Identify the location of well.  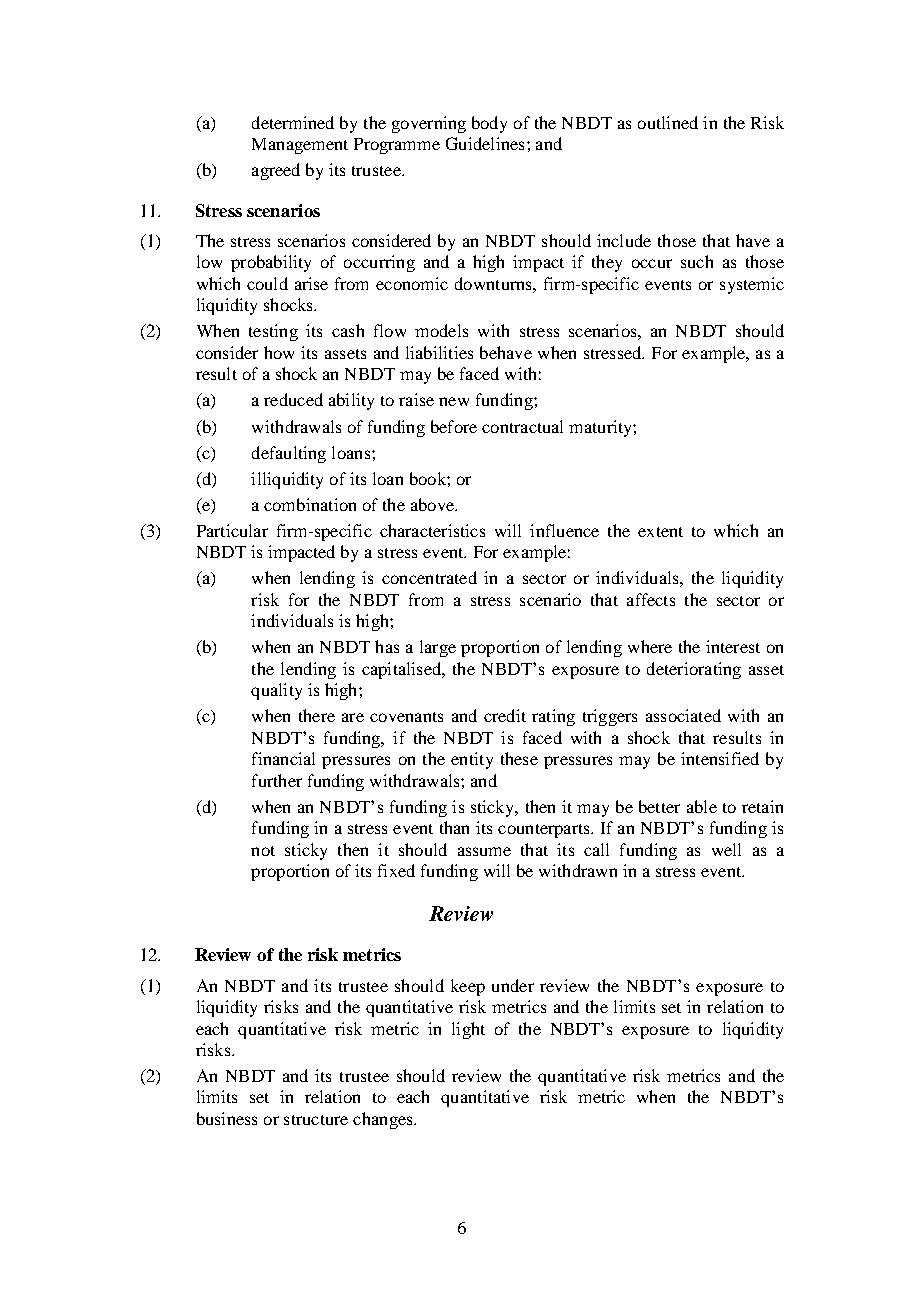
(726, 849).
